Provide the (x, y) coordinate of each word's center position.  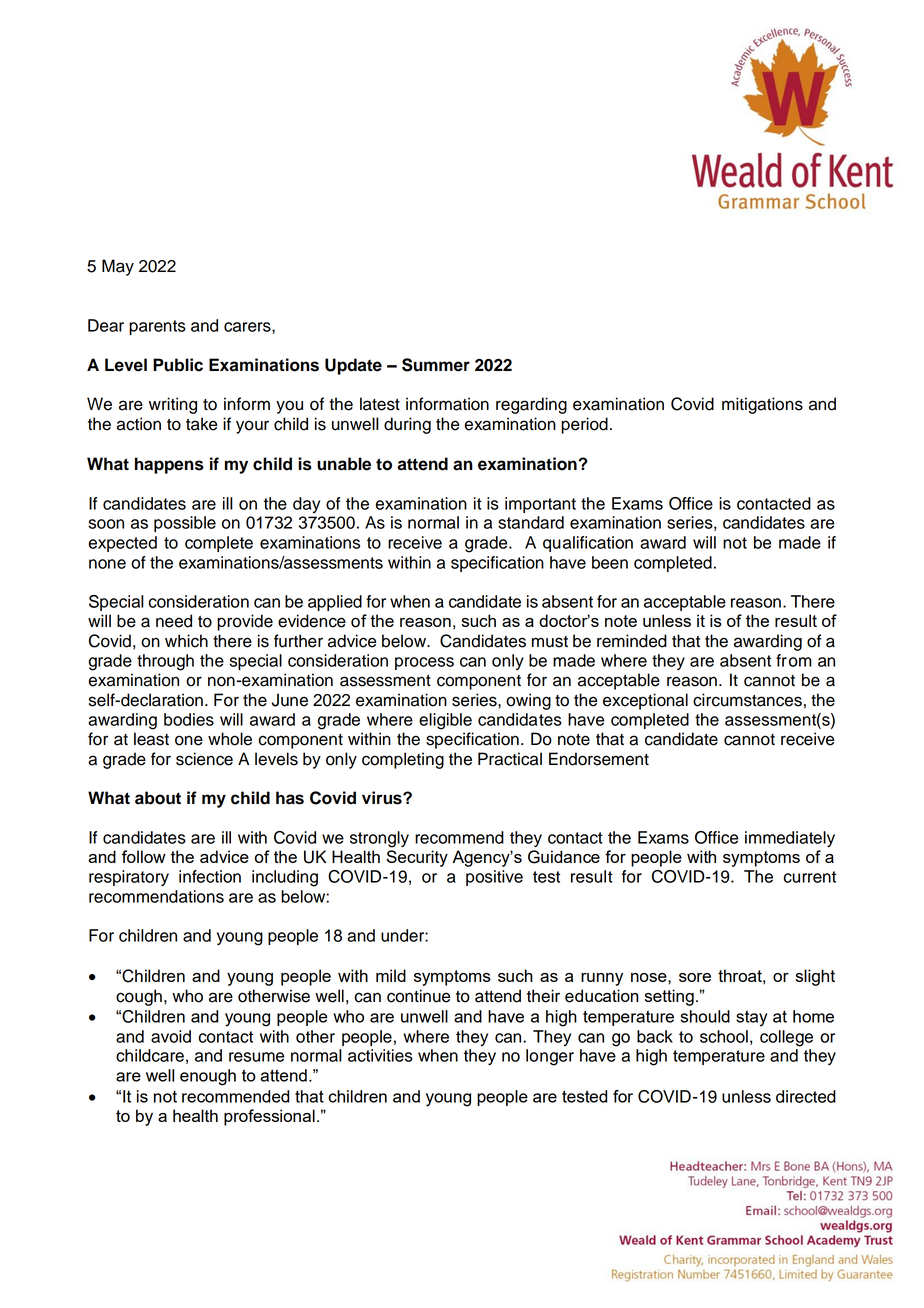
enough (208, 1077)
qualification (588, 544)
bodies (189, 719)
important (540, 505)
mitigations (762, 405)
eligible (445, 721)
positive (494, 878)
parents (157, 327)
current (810, 877)
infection (210, 876)
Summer (436, 365)
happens (169, 465)
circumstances (747, 700)
